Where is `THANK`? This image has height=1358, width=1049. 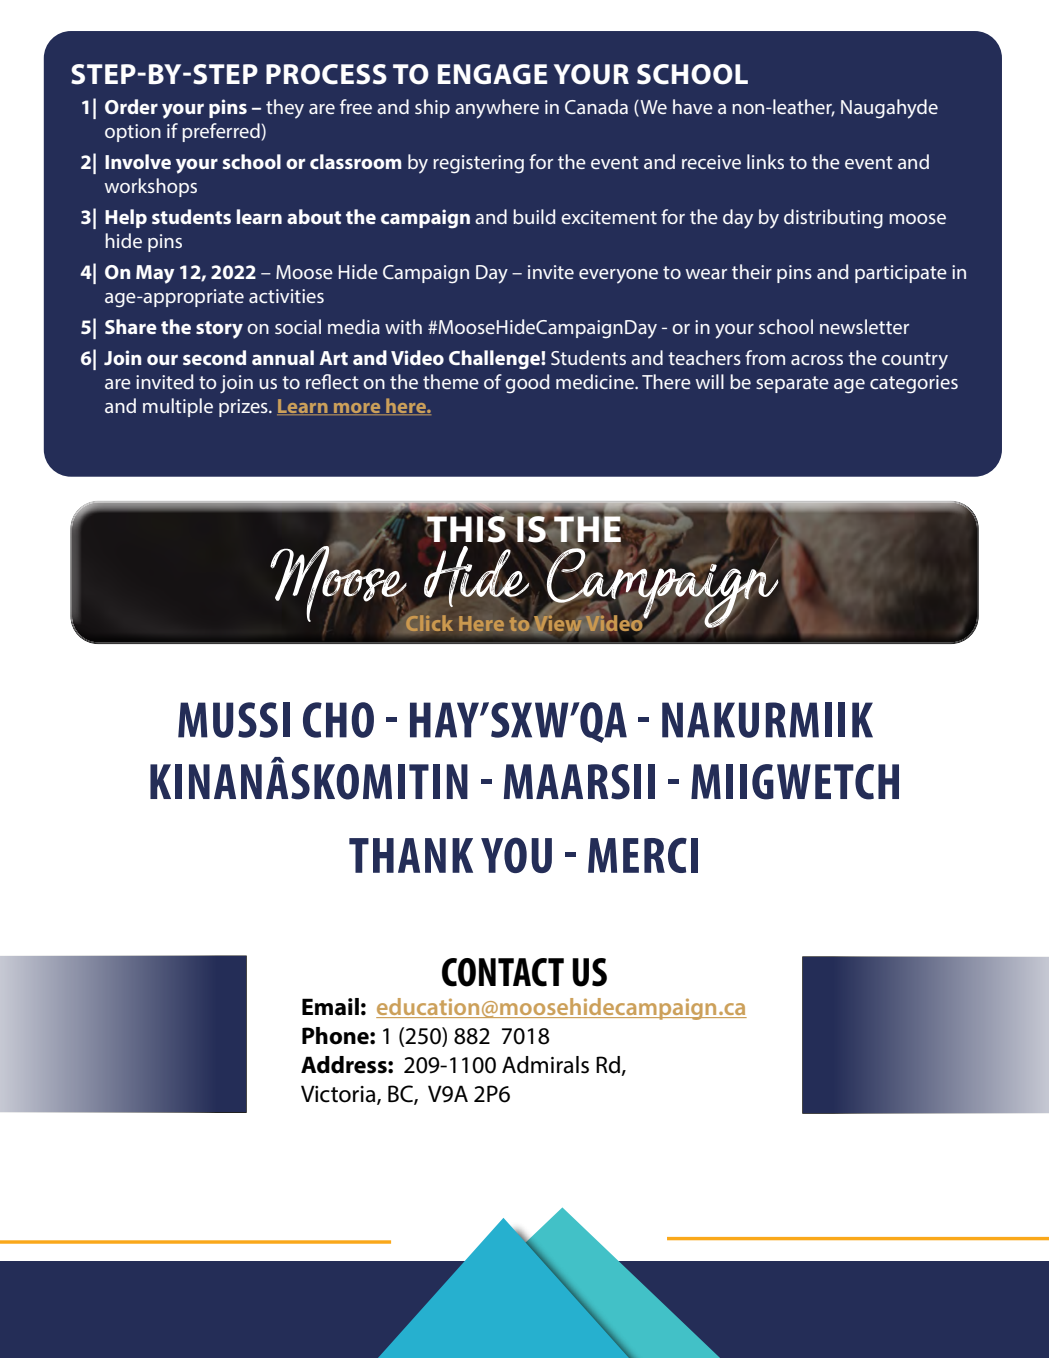 THANK is located at coordinates (411, 855).
